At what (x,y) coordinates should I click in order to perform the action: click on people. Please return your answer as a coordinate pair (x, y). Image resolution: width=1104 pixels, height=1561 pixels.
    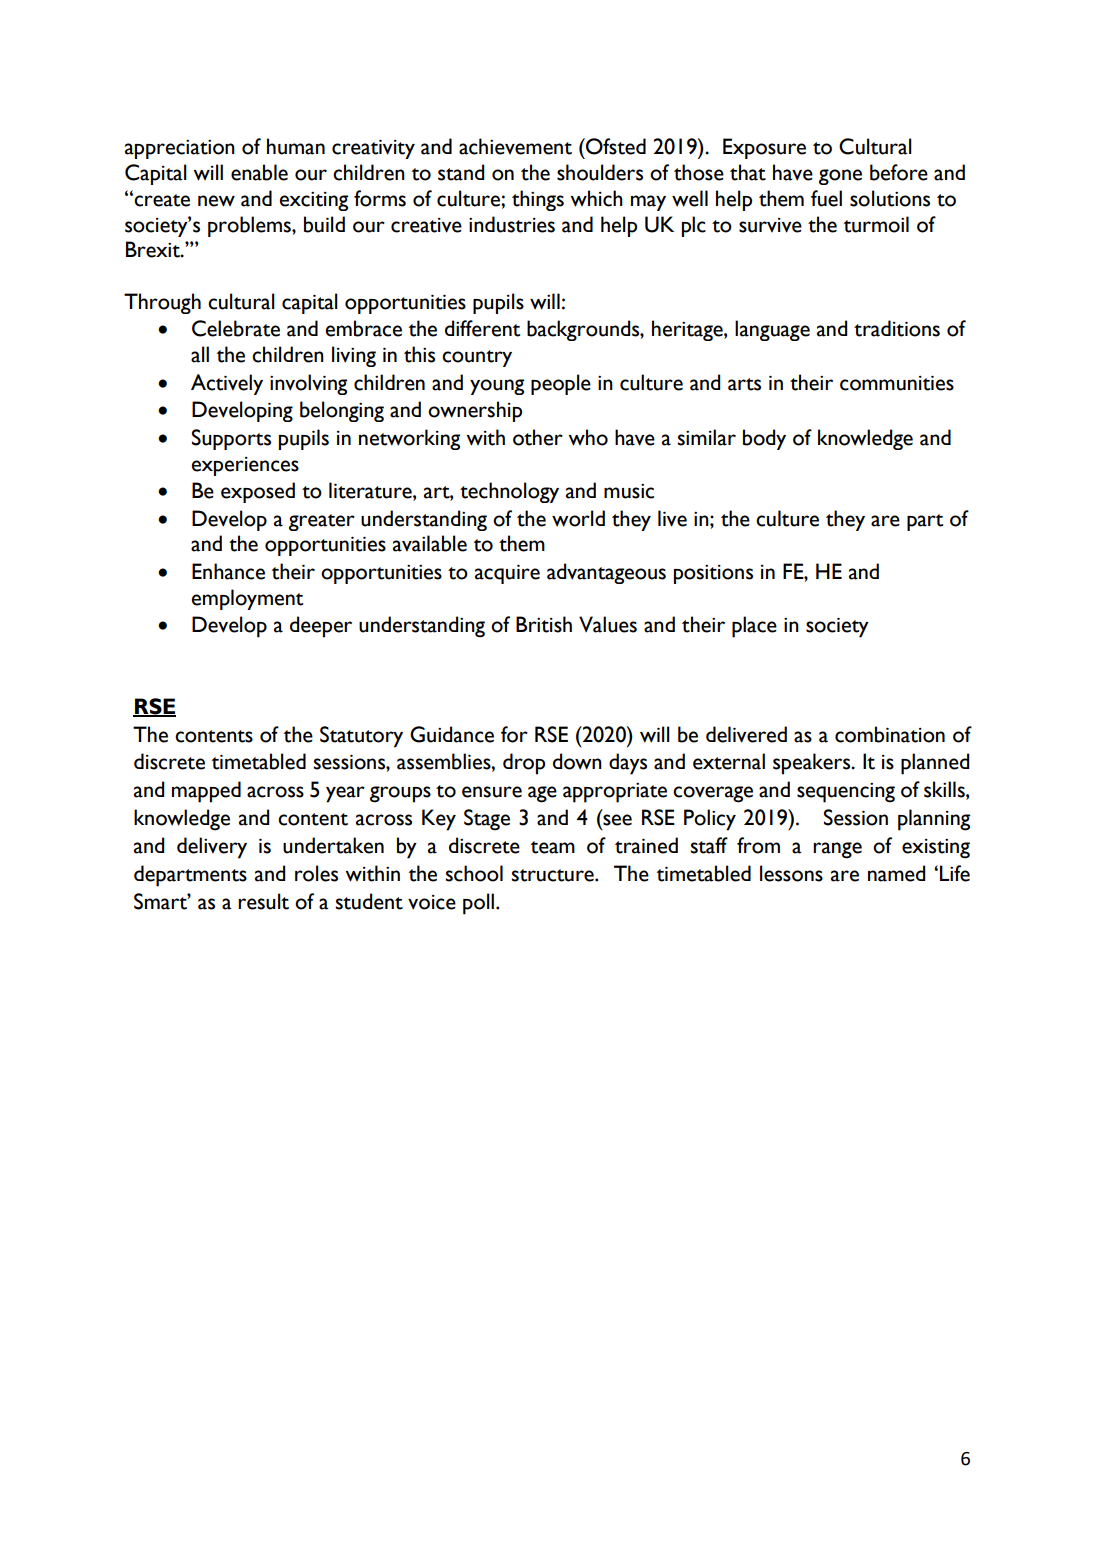
    Looking at the image, I should click on (561, 384).
